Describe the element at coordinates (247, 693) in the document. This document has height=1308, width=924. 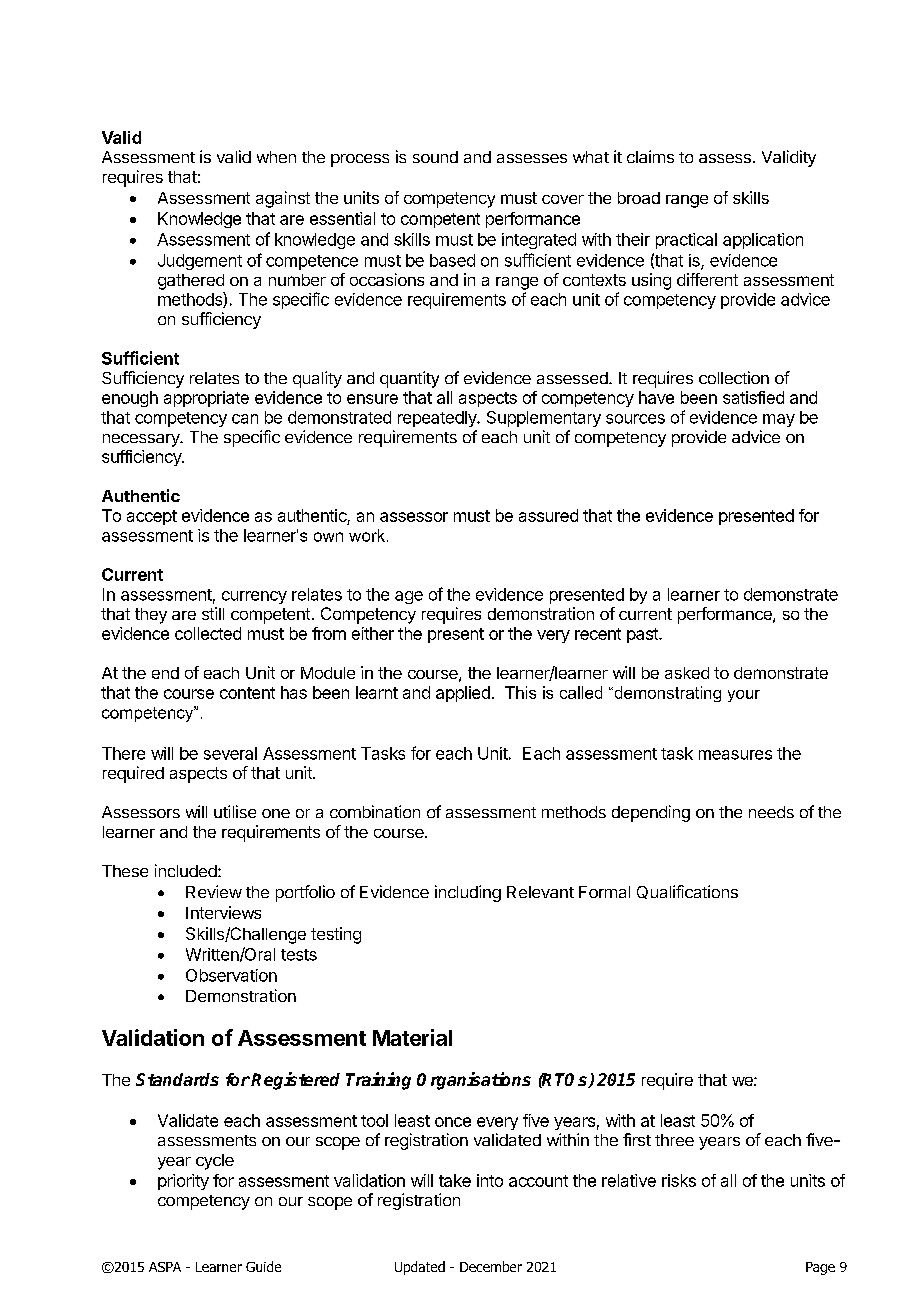
I see `content` at that location.
